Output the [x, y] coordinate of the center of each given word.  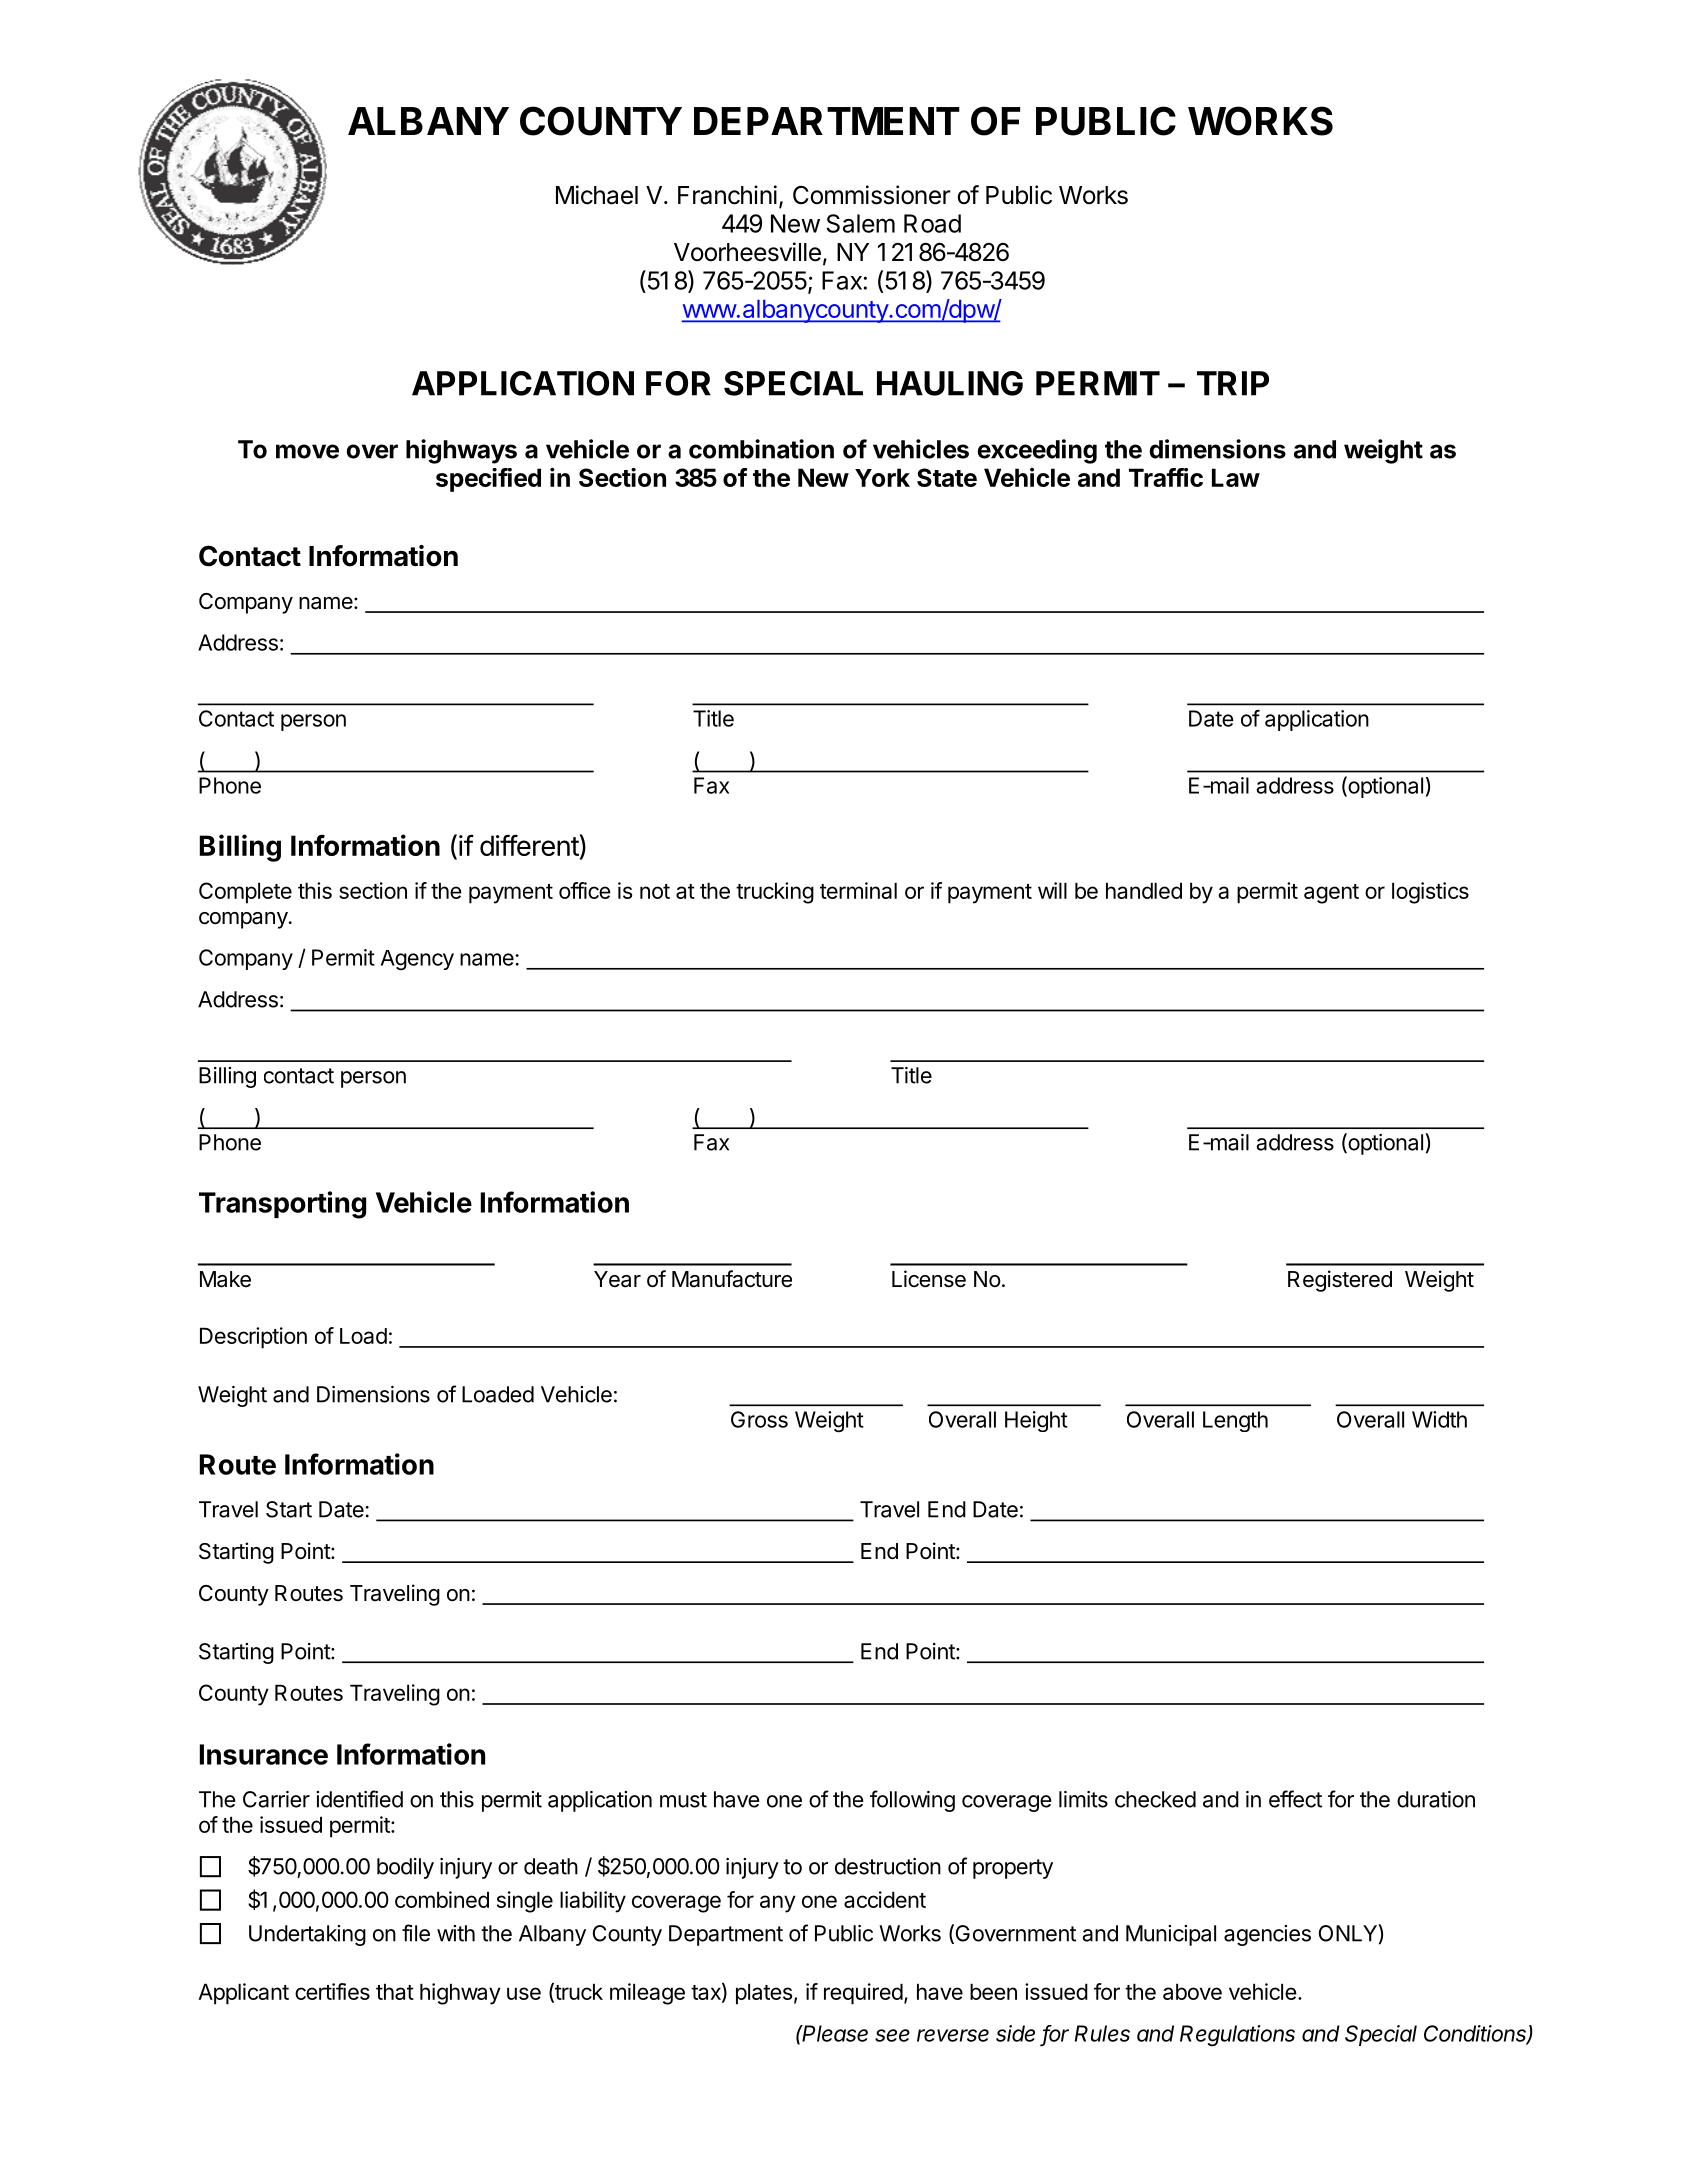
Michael [597, 195]
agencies [1267, 1935]
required [863, 1994]
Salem [861, 223]
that [395, 1991]
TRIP [1233, 383]
